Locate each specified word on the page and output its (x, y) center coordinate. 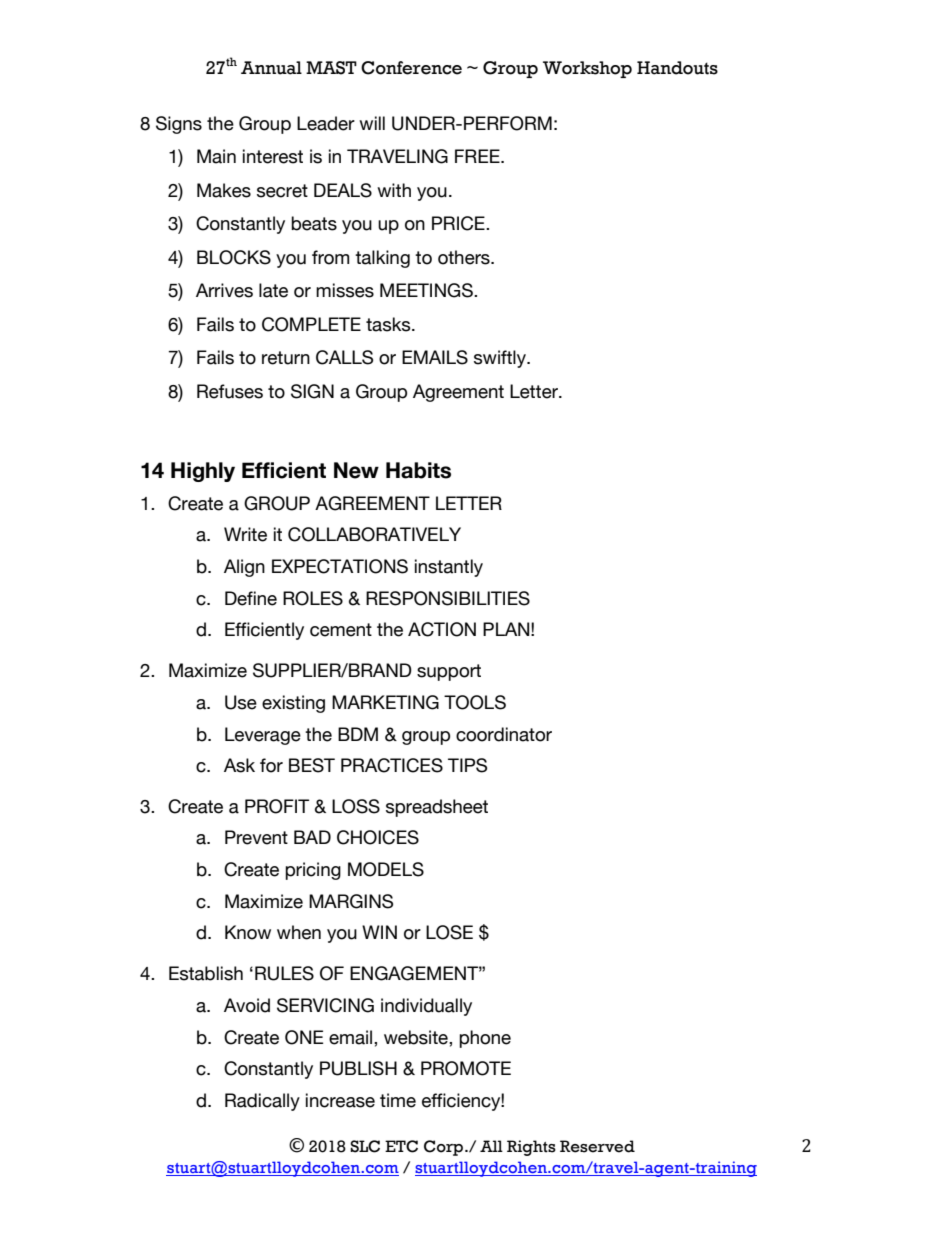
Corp (445, 1148)
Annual (271, 68)
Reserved (597, 1146)
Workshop (587, 69)
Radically (262, 1102)
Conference (411, 68)
